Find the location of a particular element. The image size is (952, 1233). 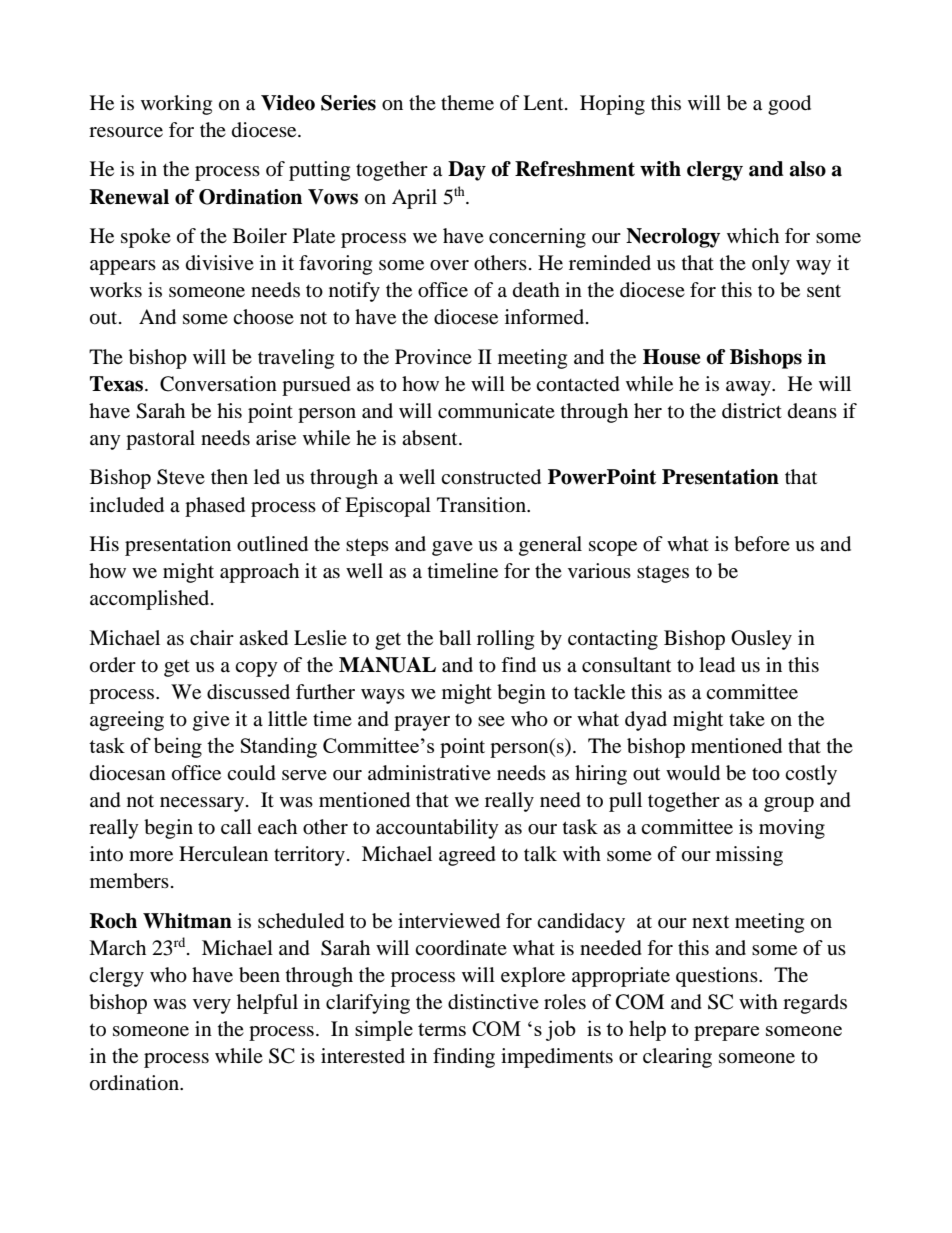

before is located at coordinates (762, 544).
